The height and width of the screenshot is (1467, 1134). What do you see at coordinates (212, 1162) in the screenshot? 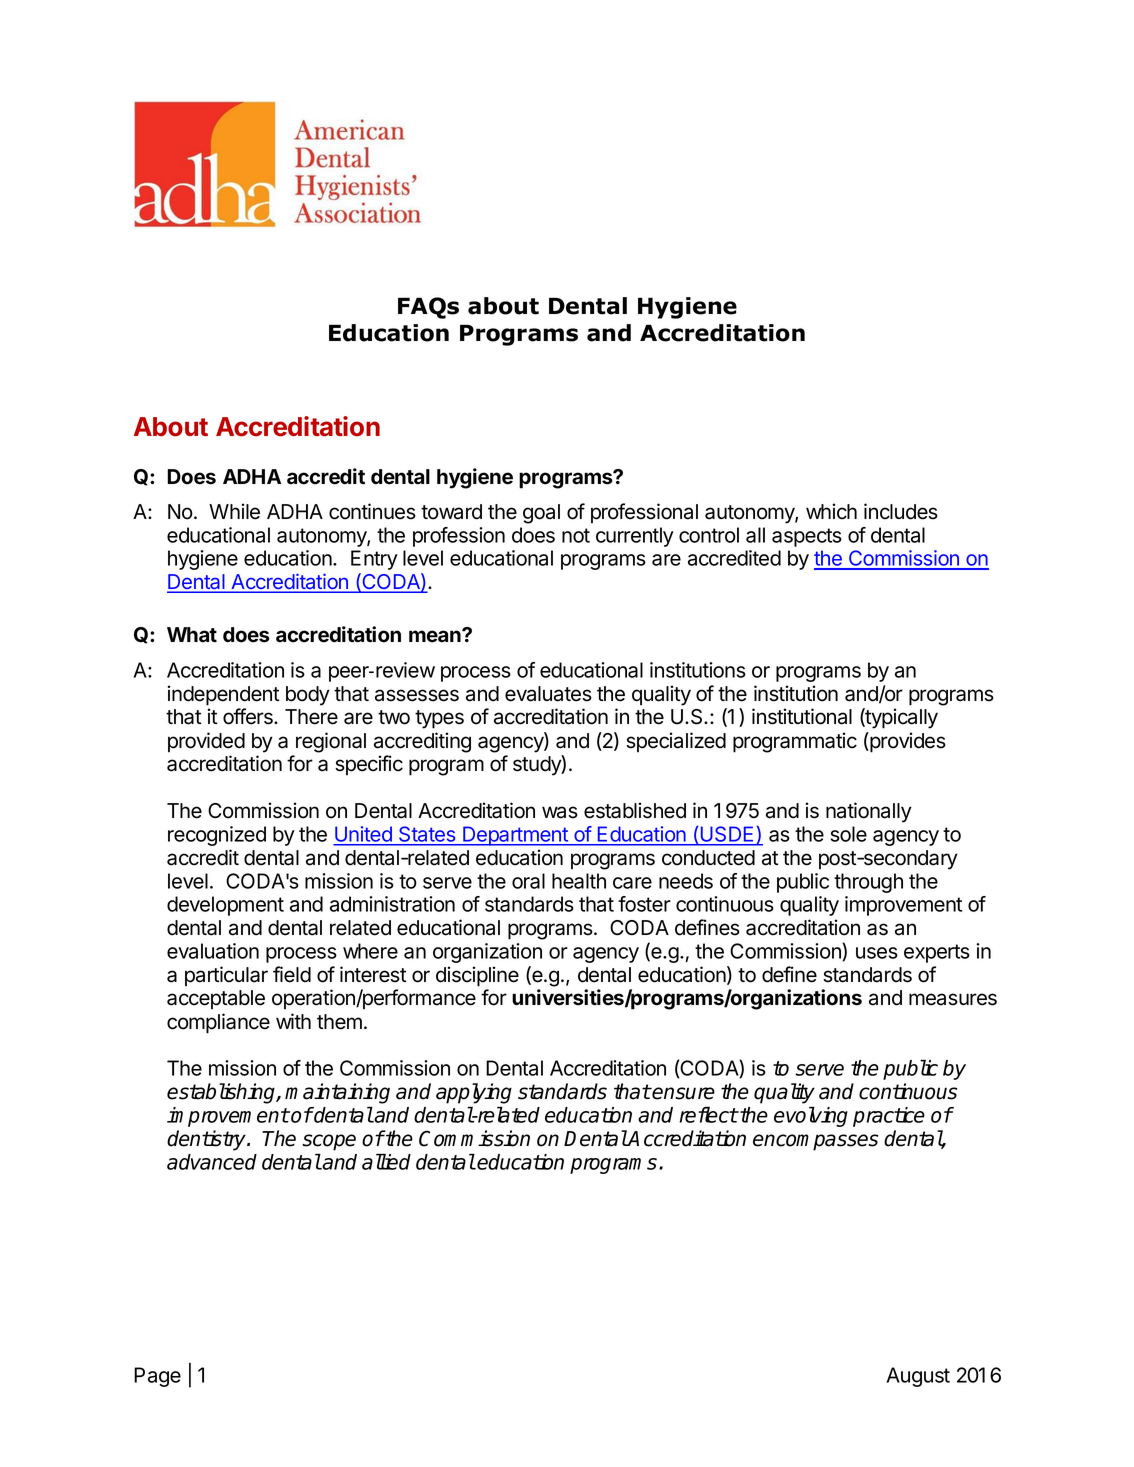
I see `advanced` at bounding box center [212, 1162].
